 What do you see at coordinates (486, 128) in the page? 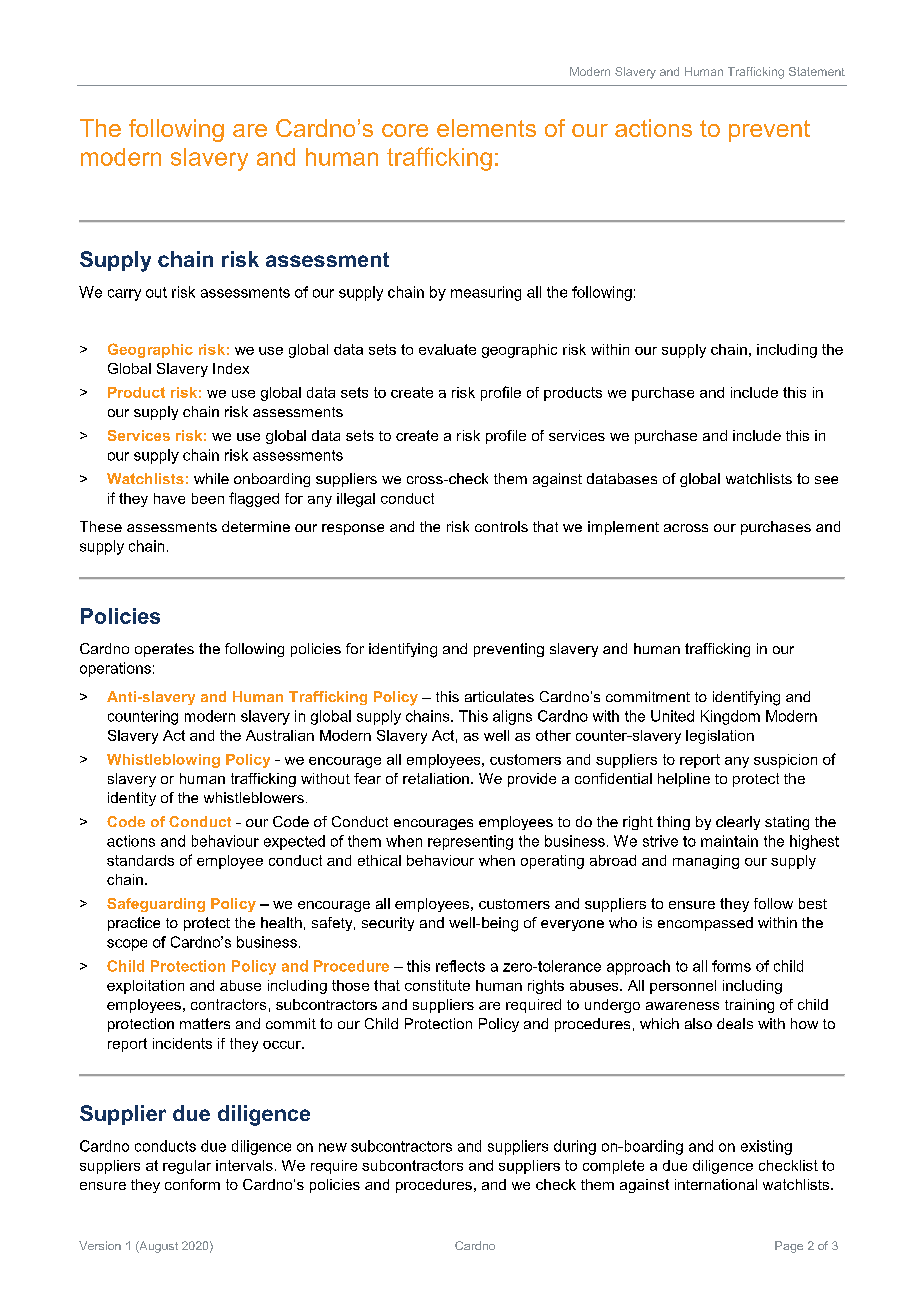
I see `elements` at bounding box center [486, 128].
